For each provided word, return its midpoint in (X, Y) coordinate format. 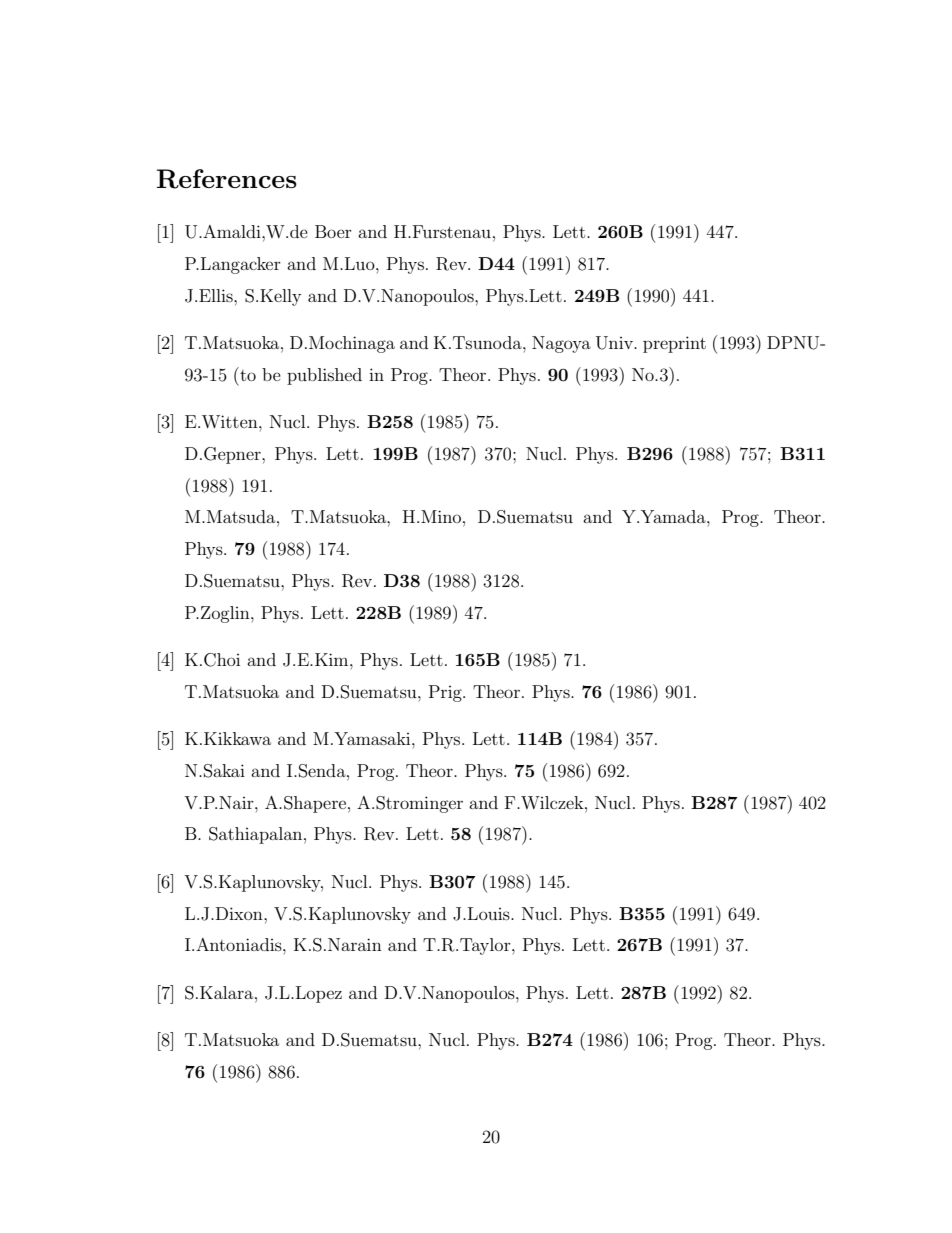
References (227, 179)
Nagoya (561, 344)
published (324, 376)
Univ (615, 343)
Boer (333, 231)
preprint (674, 344)
